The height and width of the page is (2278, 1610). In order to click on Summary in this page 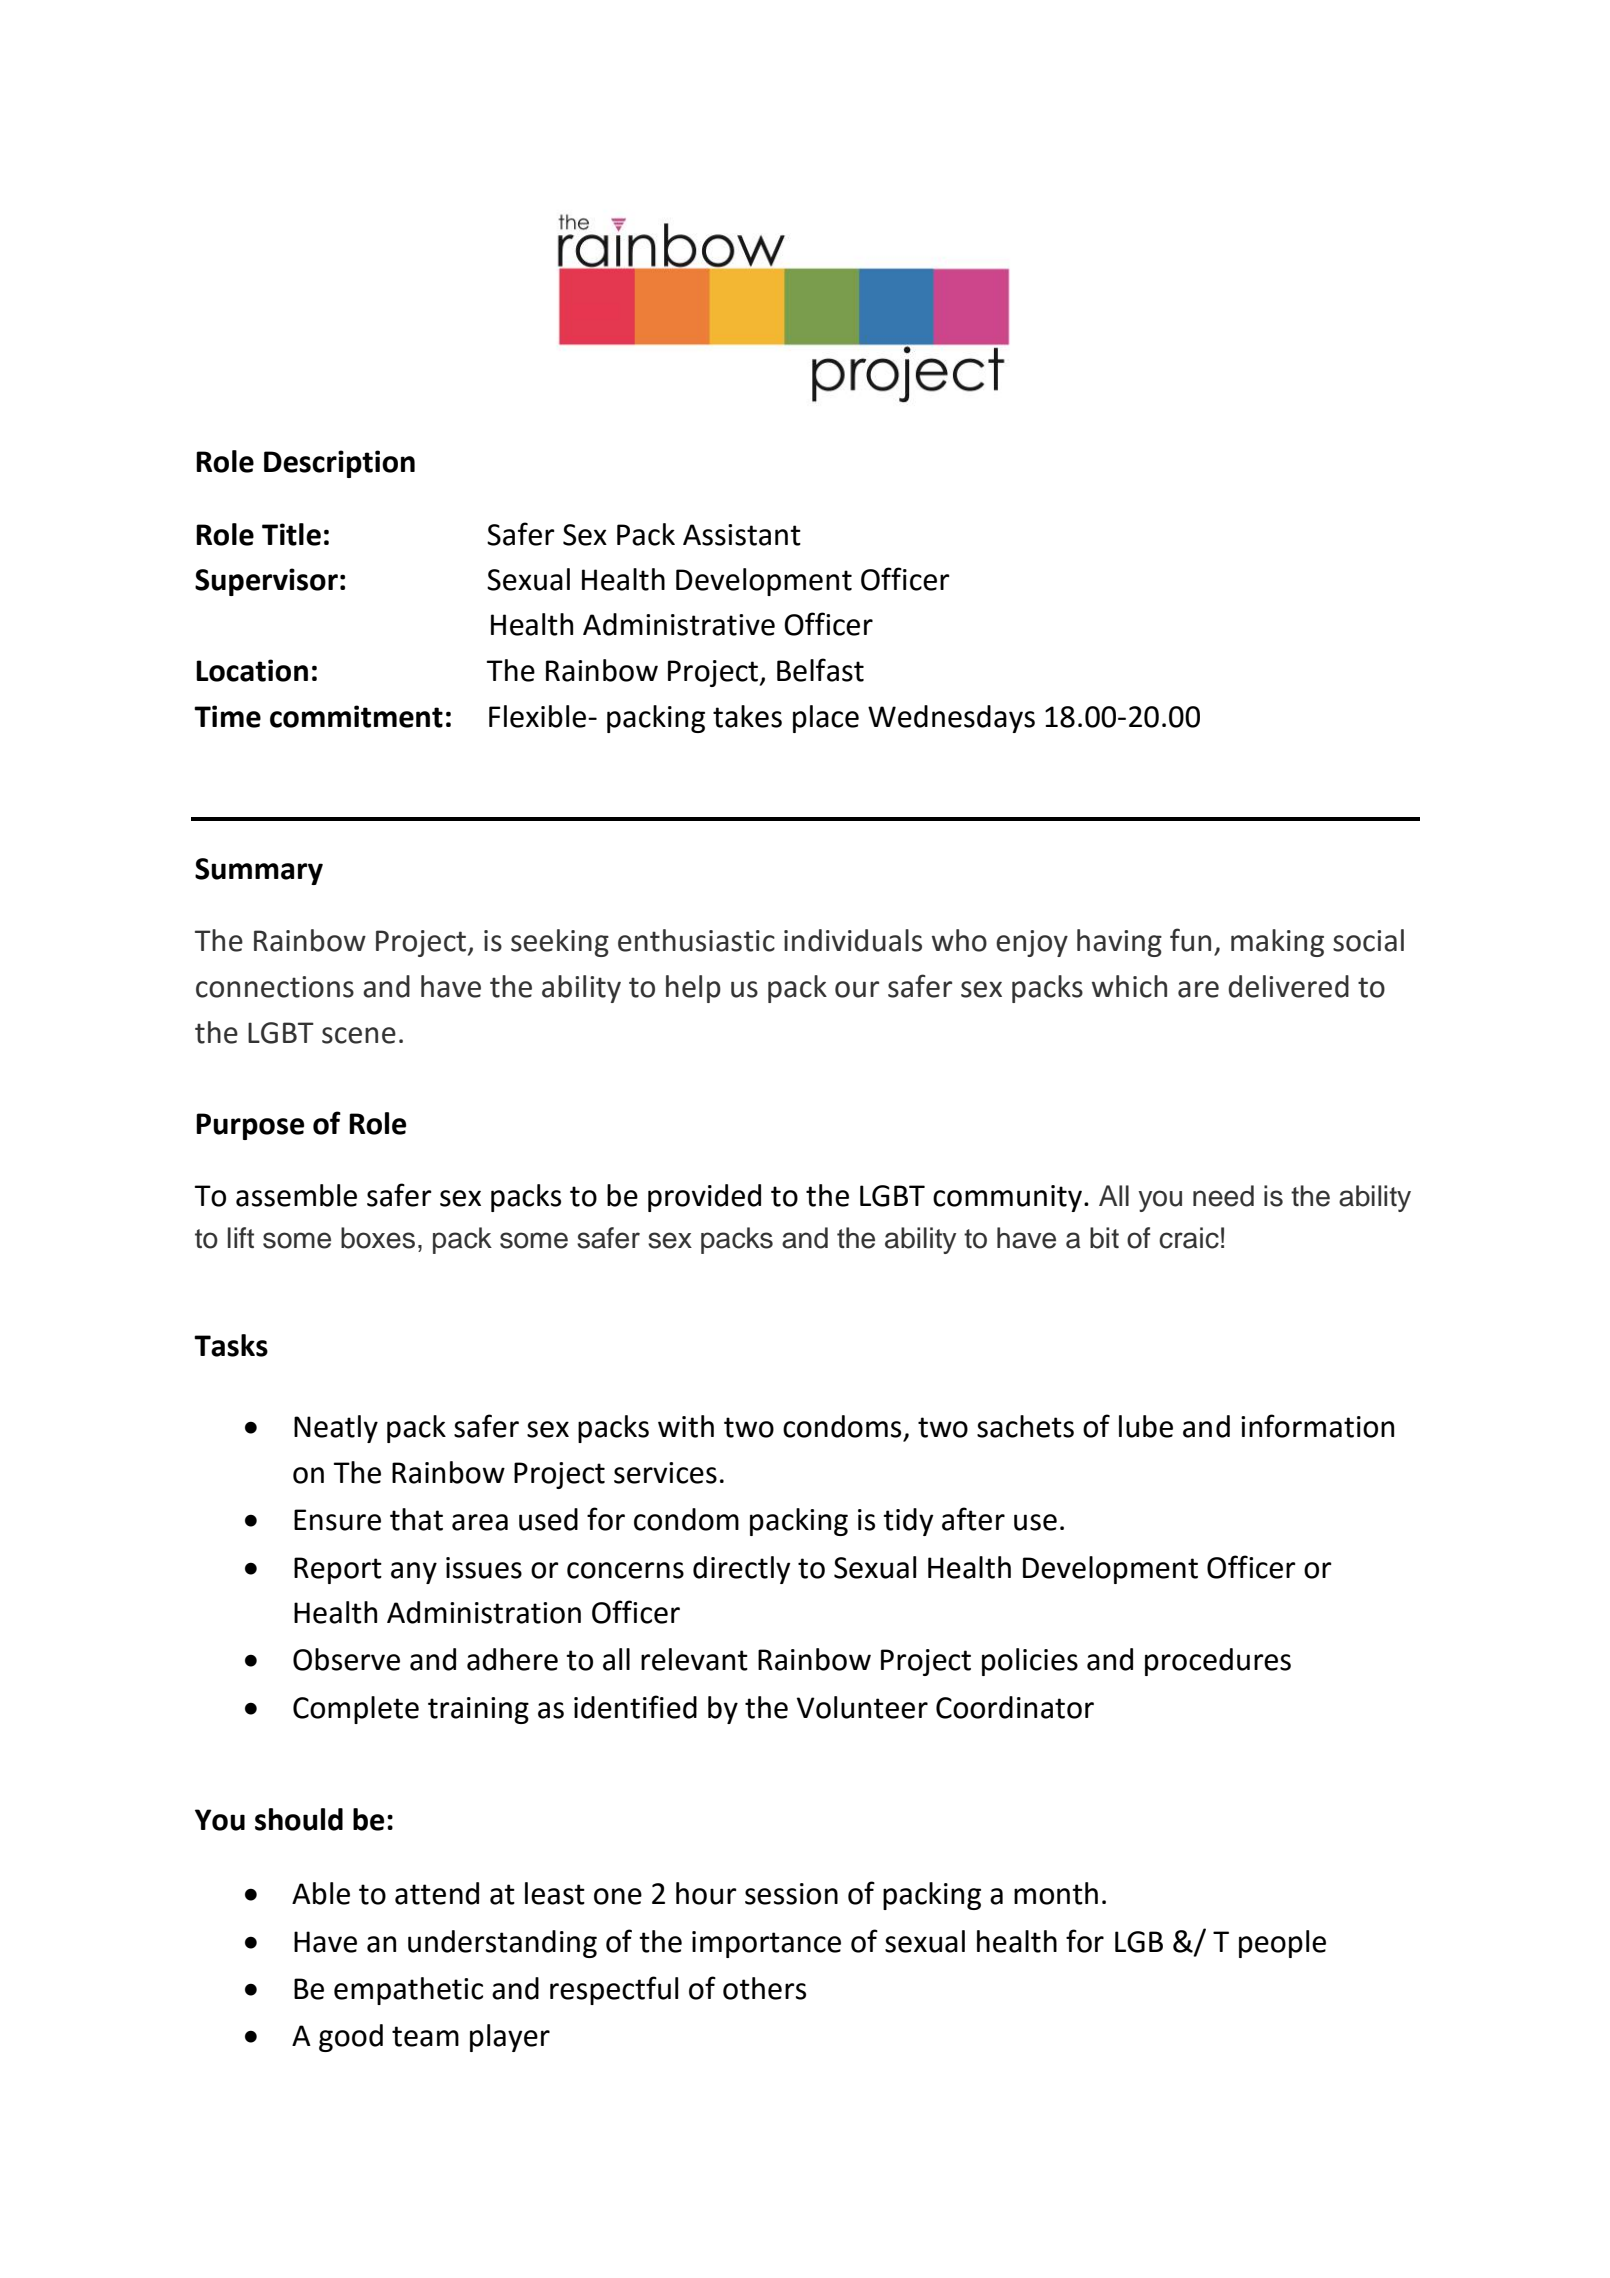, I will do `click(259, 871)`.
